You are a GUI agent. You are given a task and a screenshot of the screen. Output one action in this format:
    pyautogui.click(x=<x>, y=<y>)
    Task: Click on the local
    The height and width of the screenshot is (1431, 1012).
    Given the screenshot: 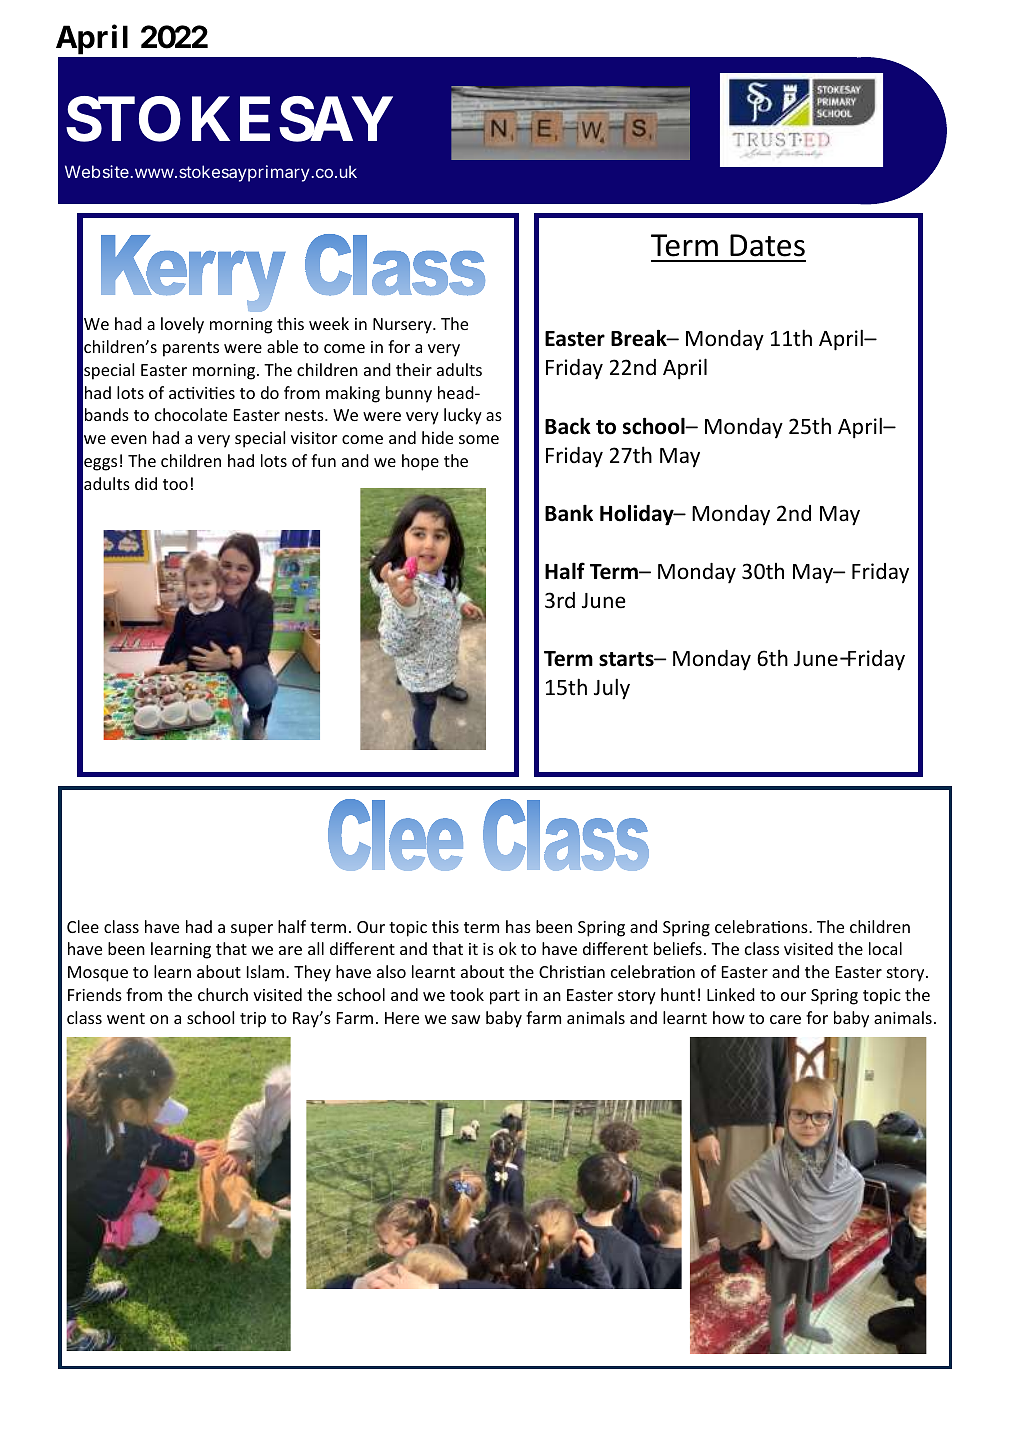 What is the action you would take?
    pyautogui.click(x=885, y=948)
